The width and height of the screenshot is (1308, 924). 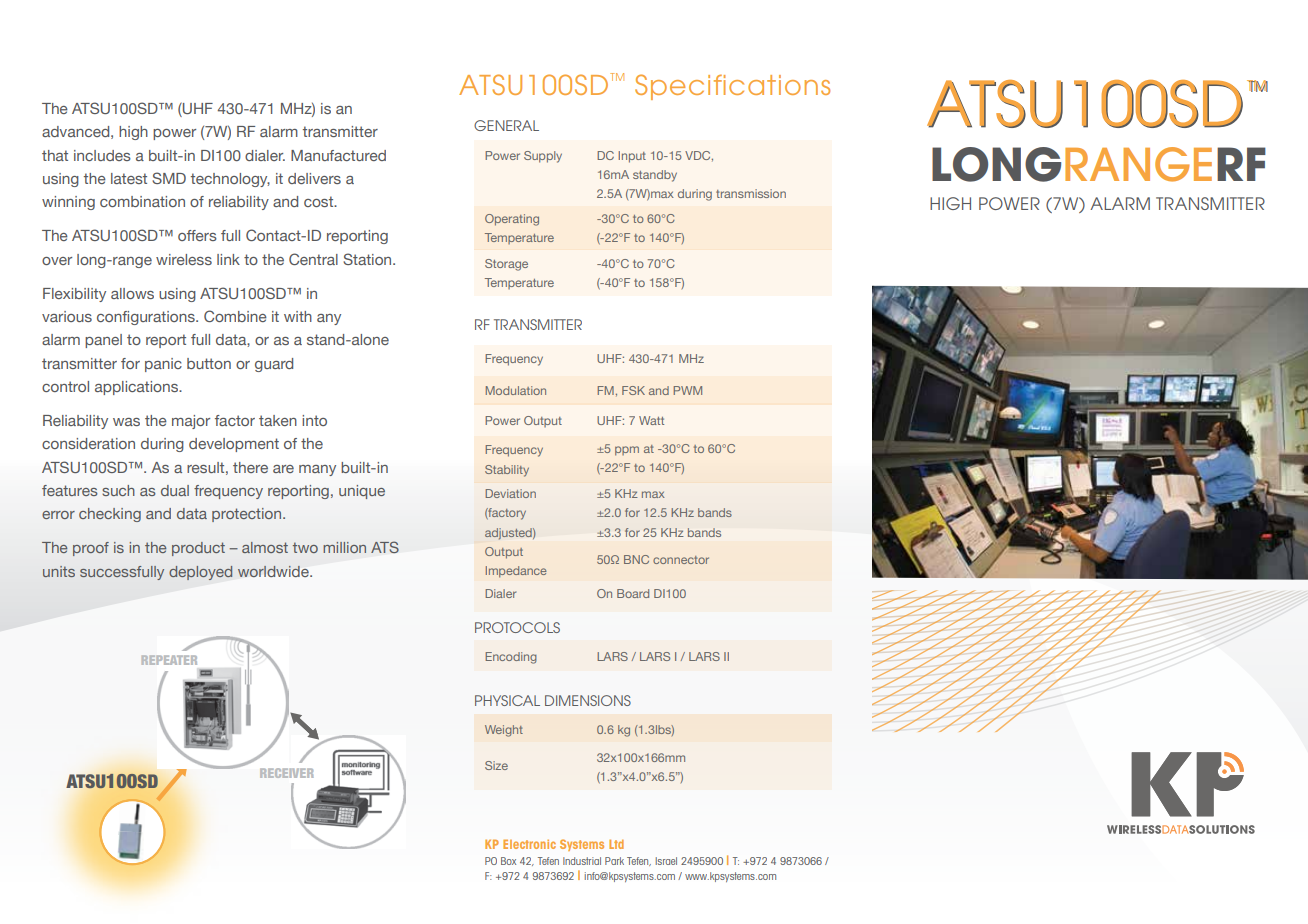 What do you see at coordinates (91, 549) in the screenshot?
I see `proof` at bounding box center [91, 549].
